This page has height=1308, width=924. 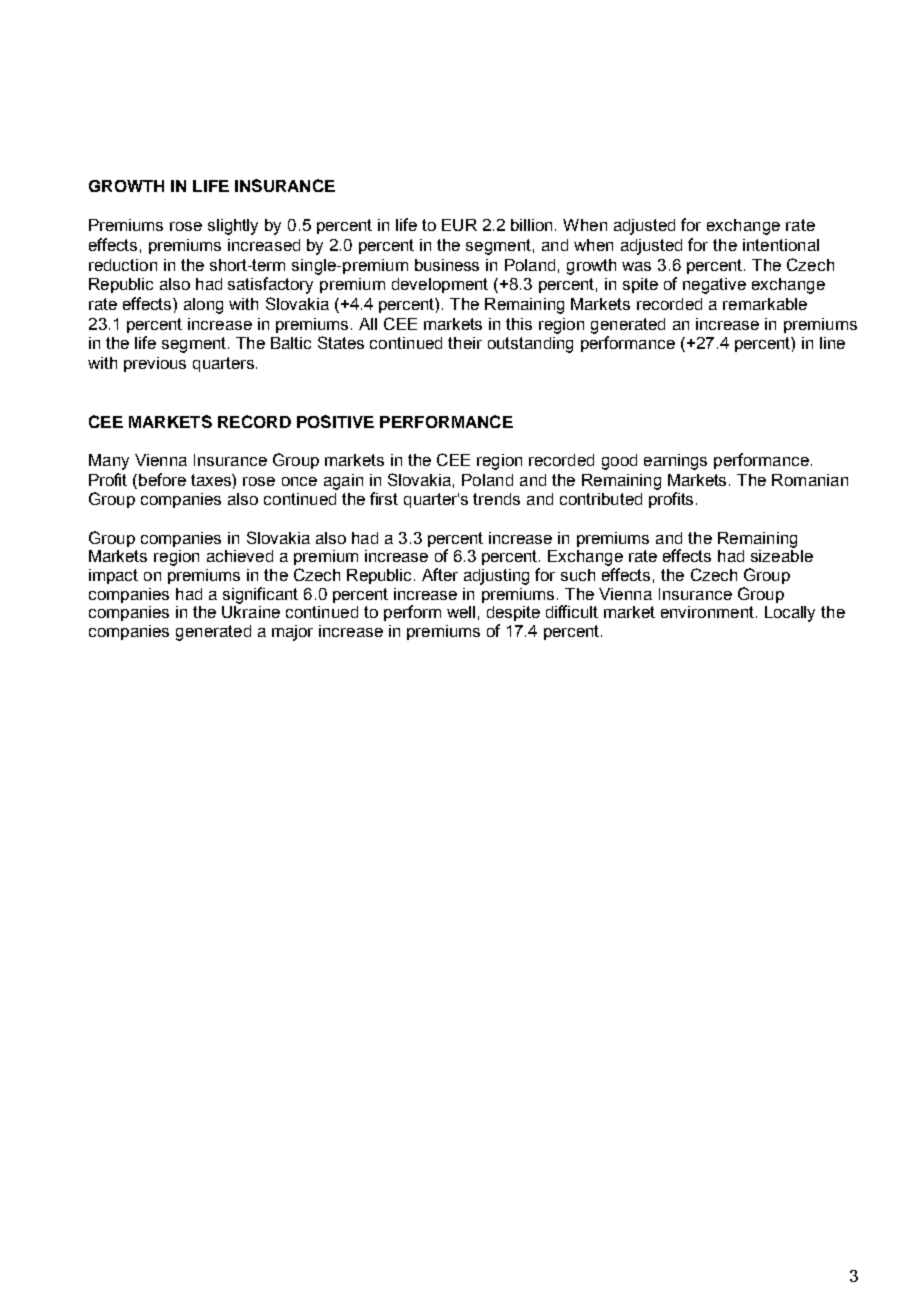 I want to click on well, so click(x=461, y=612).
